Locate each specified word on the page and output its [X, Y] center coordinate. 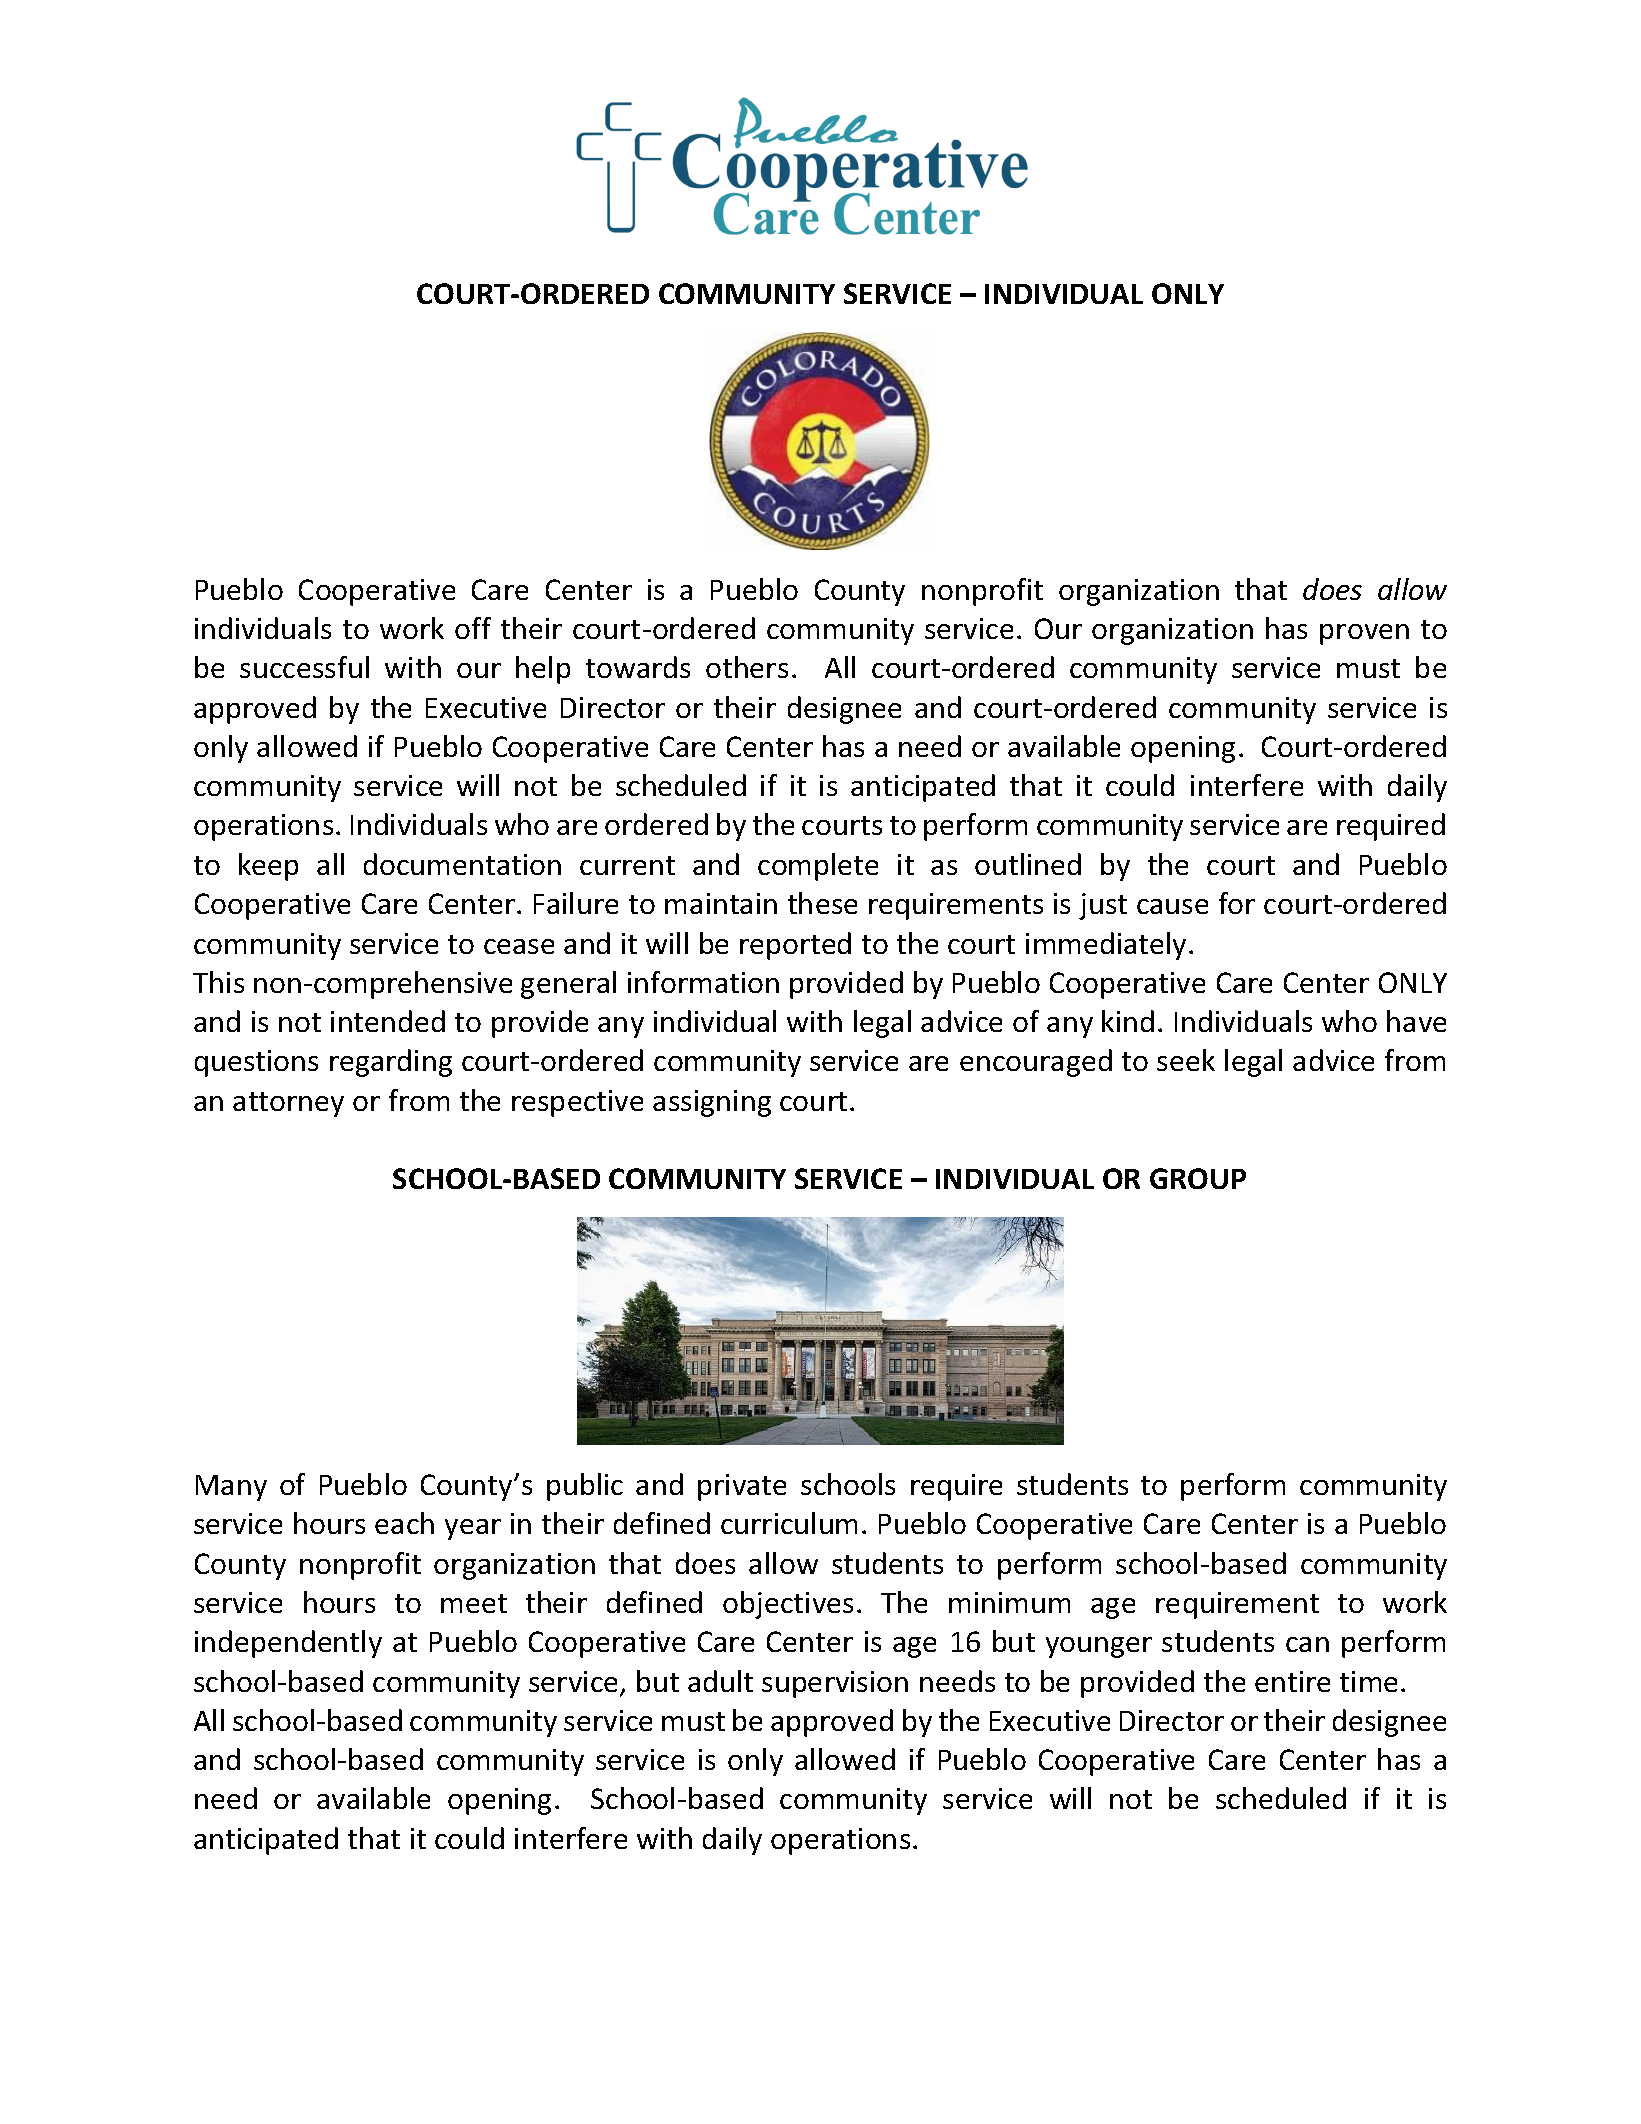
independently [288, 1644]
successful [304, 667]
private [742, 1487]
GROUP [1198, 1178]
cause [1172, 906]
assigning [712, 1103]
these [822, 903]
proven [1364, 634]
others [747, 667]
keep [268, 867]
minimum [1009, 1602]
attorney [288, 1104]
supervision [835, 1684]
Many [231, 1488]
